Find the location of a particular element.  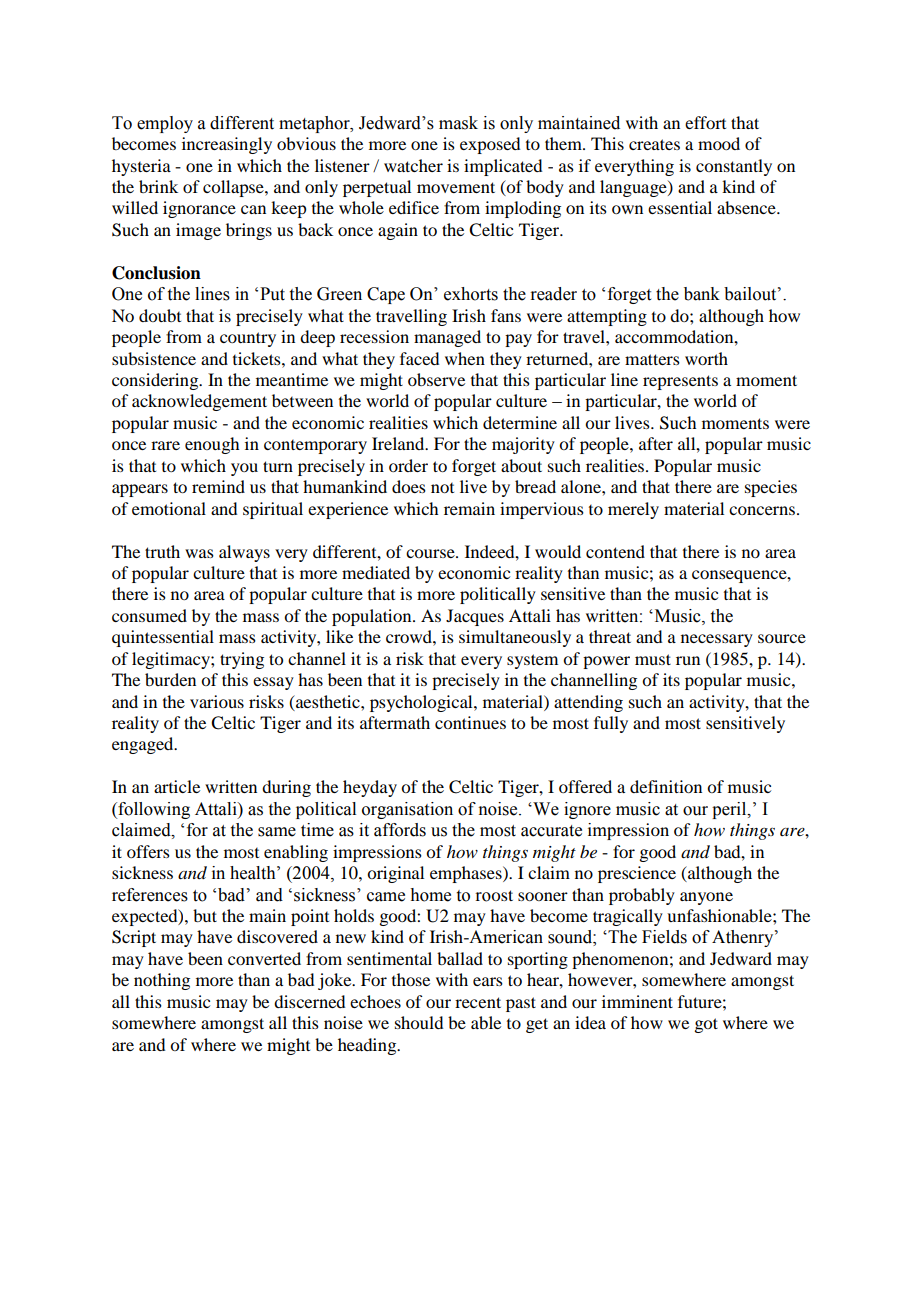

continues is located at coordinates (470, 722).
